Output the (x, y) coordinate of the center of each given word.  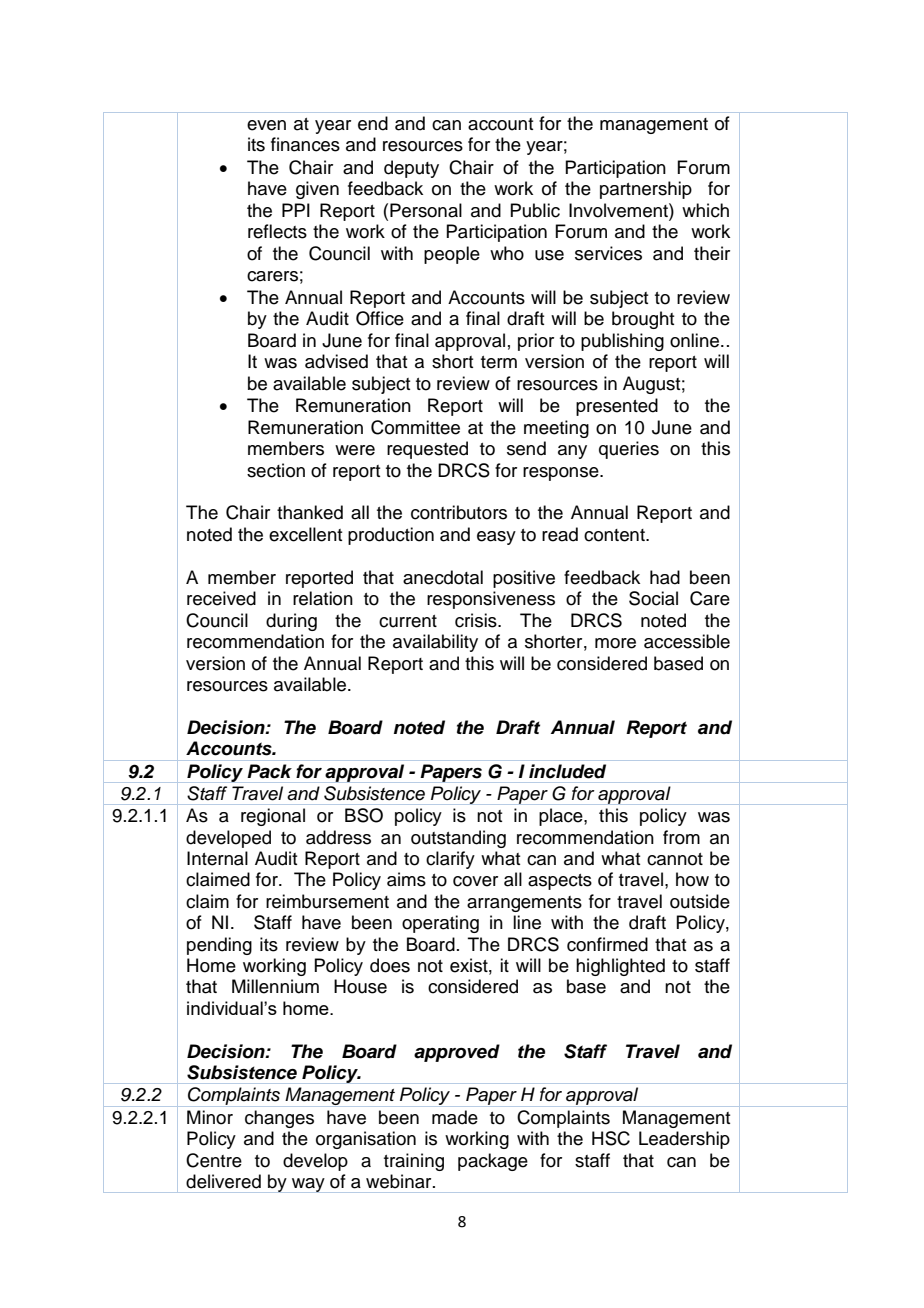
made (455, 1117)
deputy (411, 169)
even (266, 125)
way (308, 1185)
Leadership (684, 1140)
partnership (646, 190)
